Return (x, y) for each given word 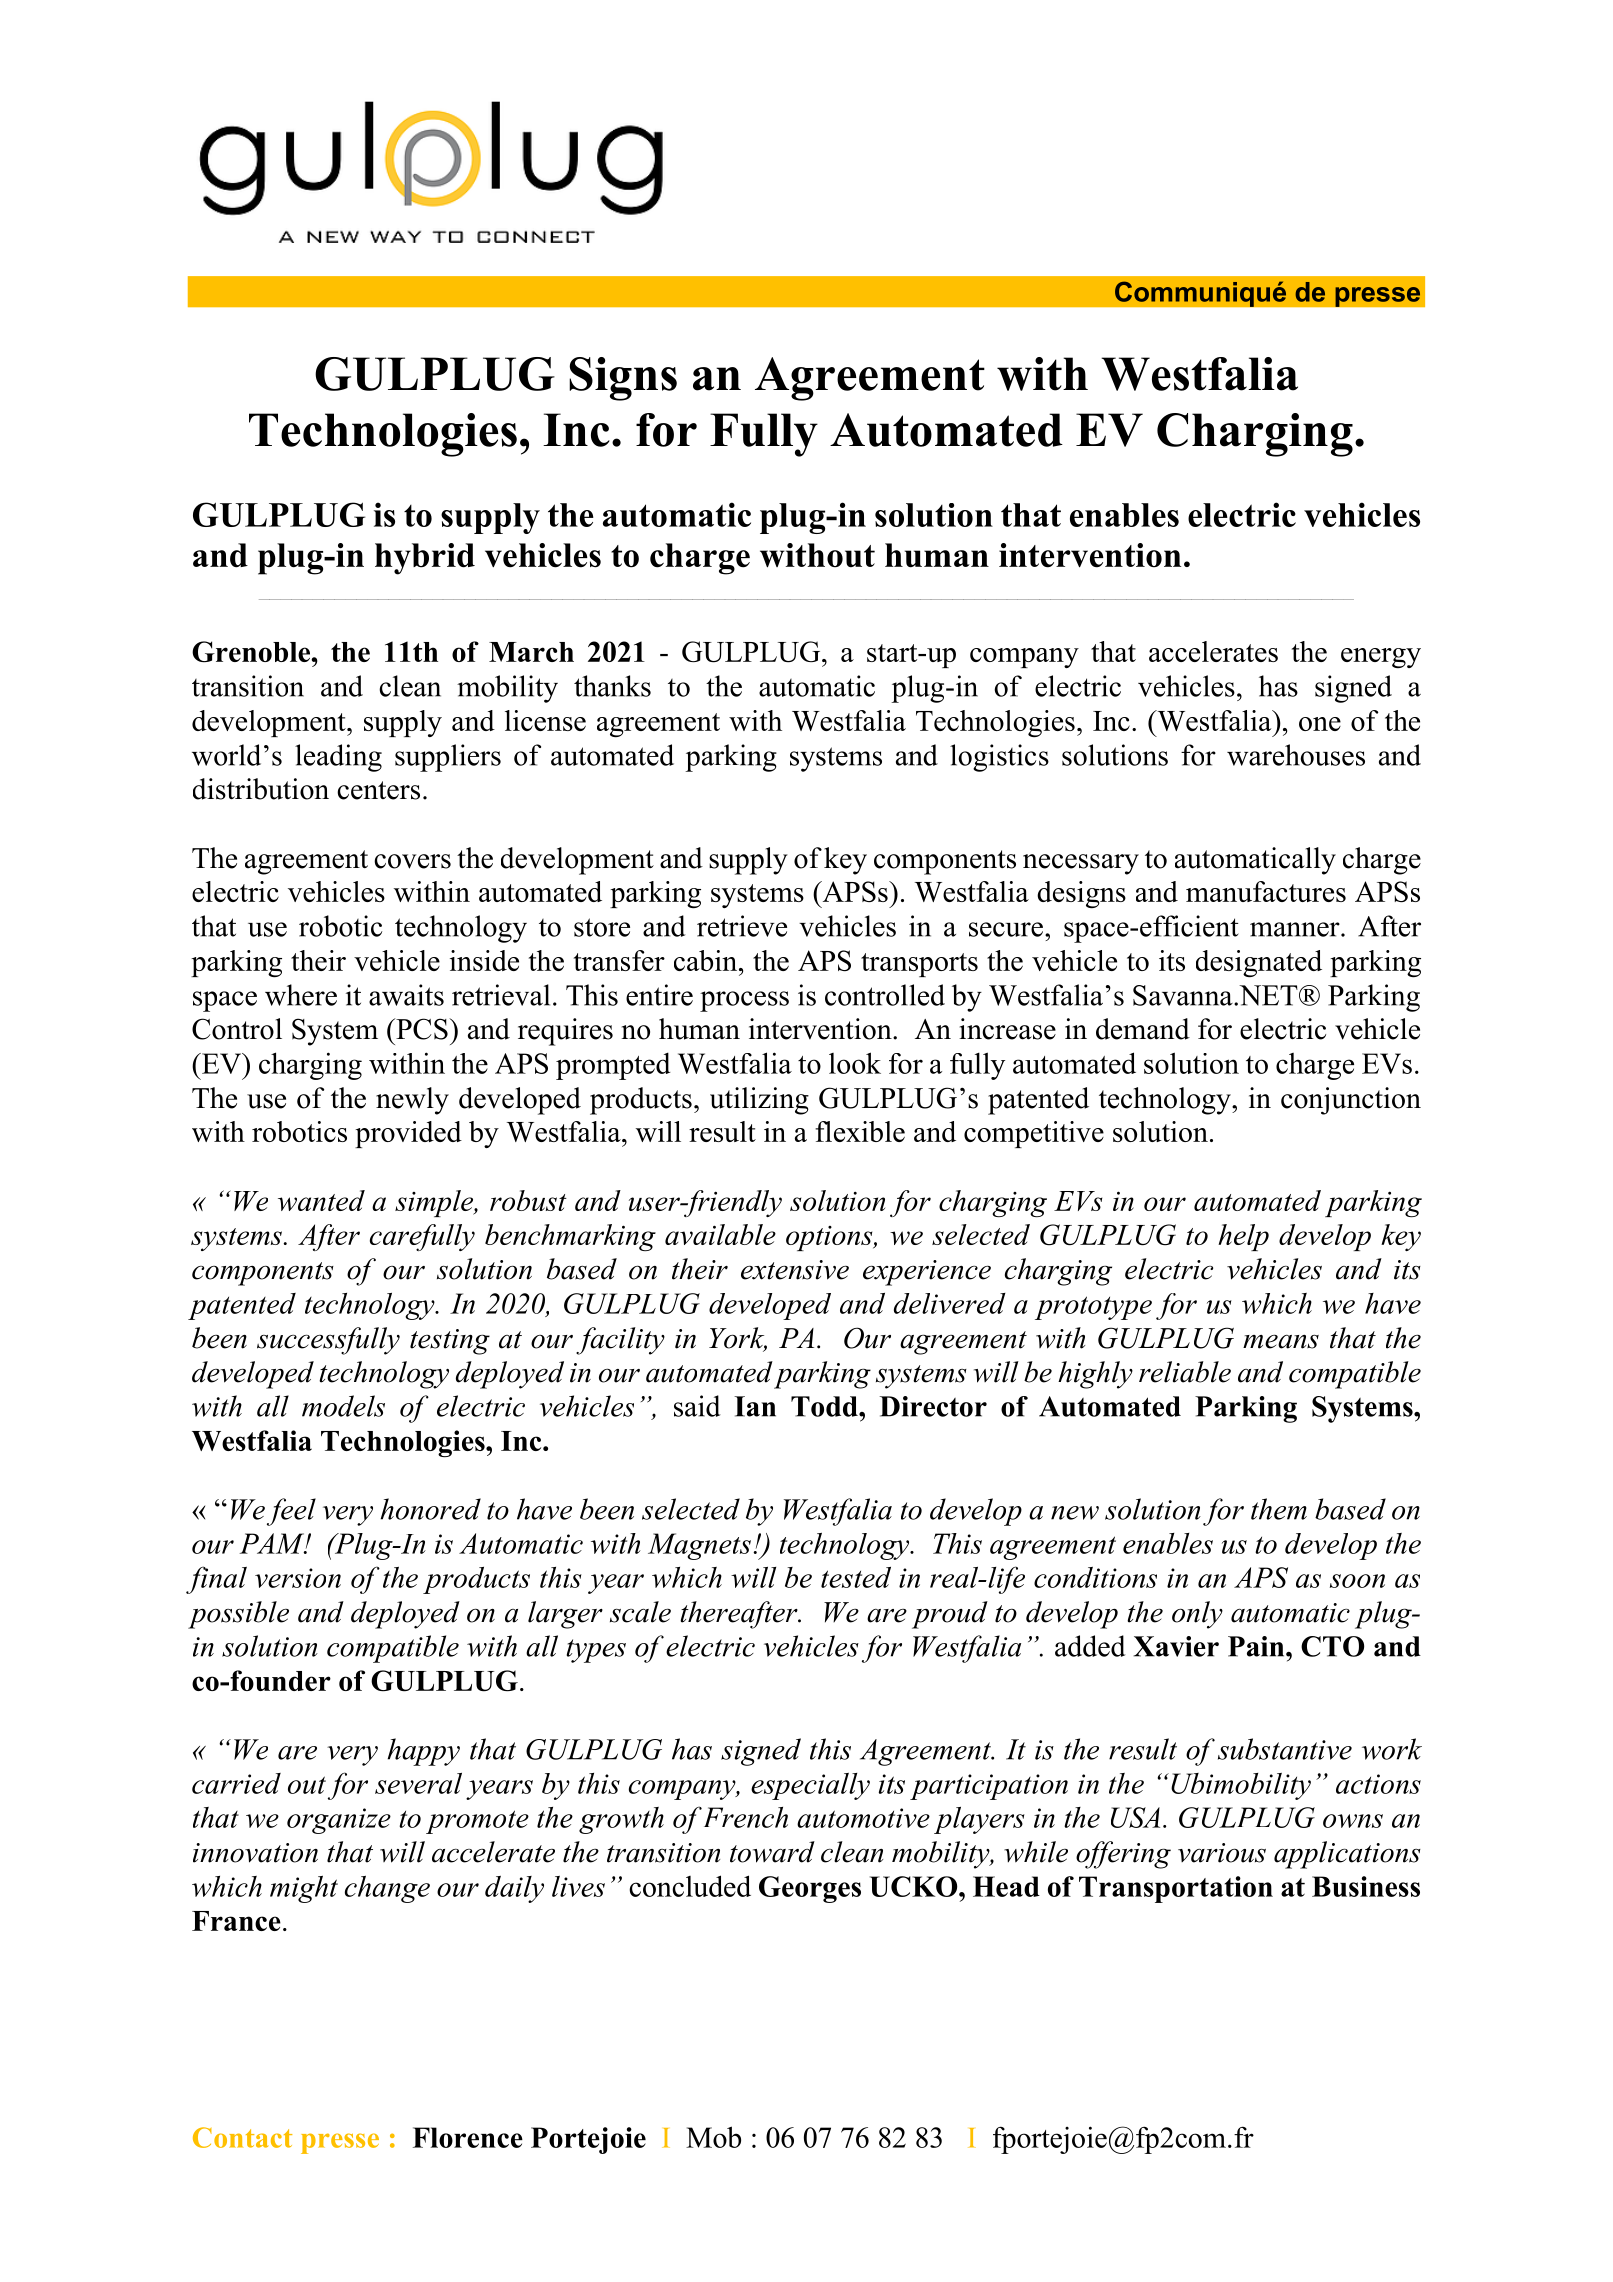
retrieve (742, 926)
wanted (321, 1200)
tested (856, 1577)
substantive (1285, 1749)
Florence (468, 2137)
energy (1381, 658)
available (720, 1234)
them (1279, 1509)
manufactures (1266, 891)
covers (412, 861)
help (1243, 1237)
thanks (612, 686)
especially (810, 1786)
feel (291, 1512)
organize (339, 1821)
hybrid (425, 559)
